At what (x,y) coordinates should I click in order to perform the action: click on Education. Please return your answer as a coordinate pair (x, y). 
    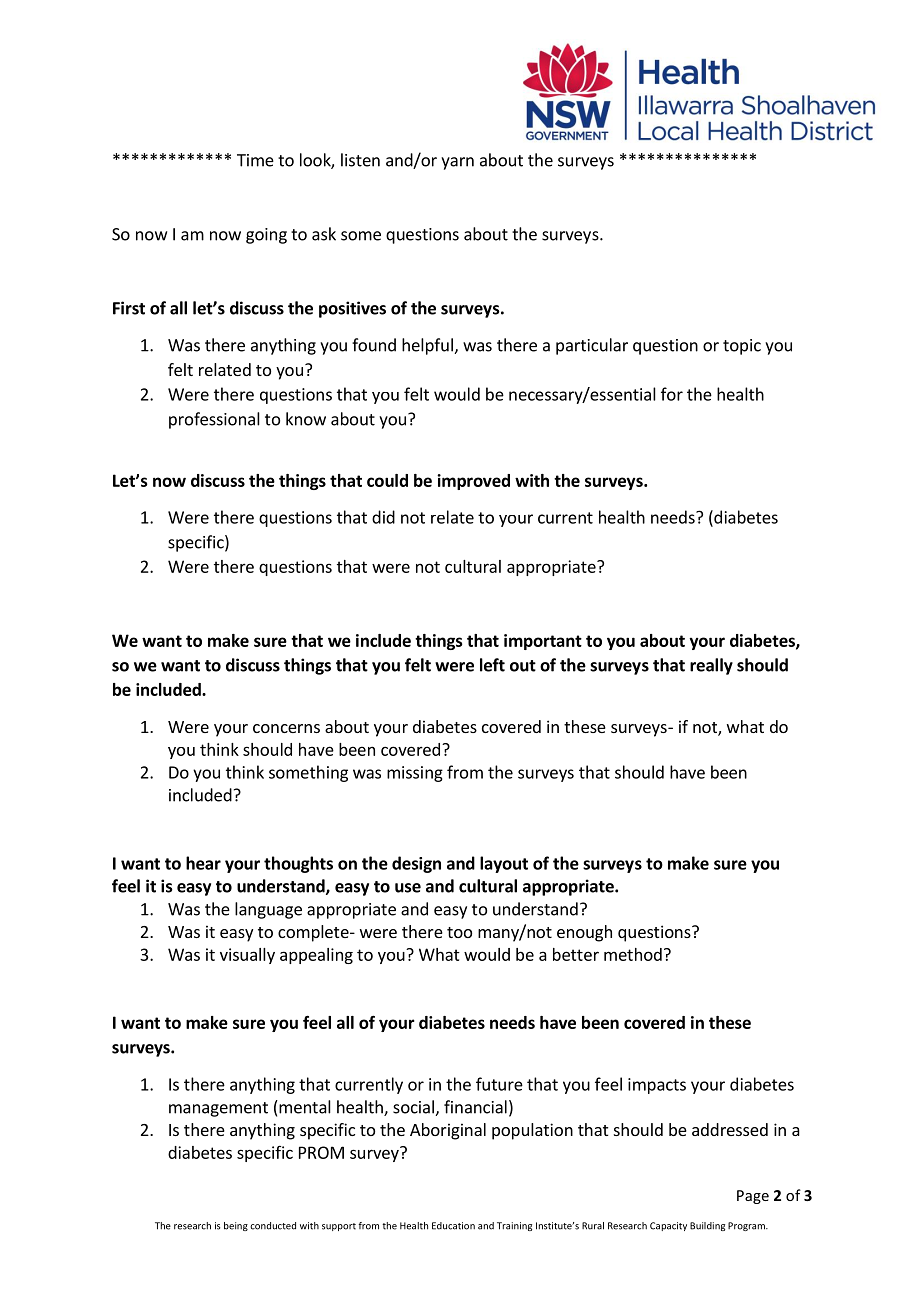
    Looking at the image, I should click on (453, 1226).
